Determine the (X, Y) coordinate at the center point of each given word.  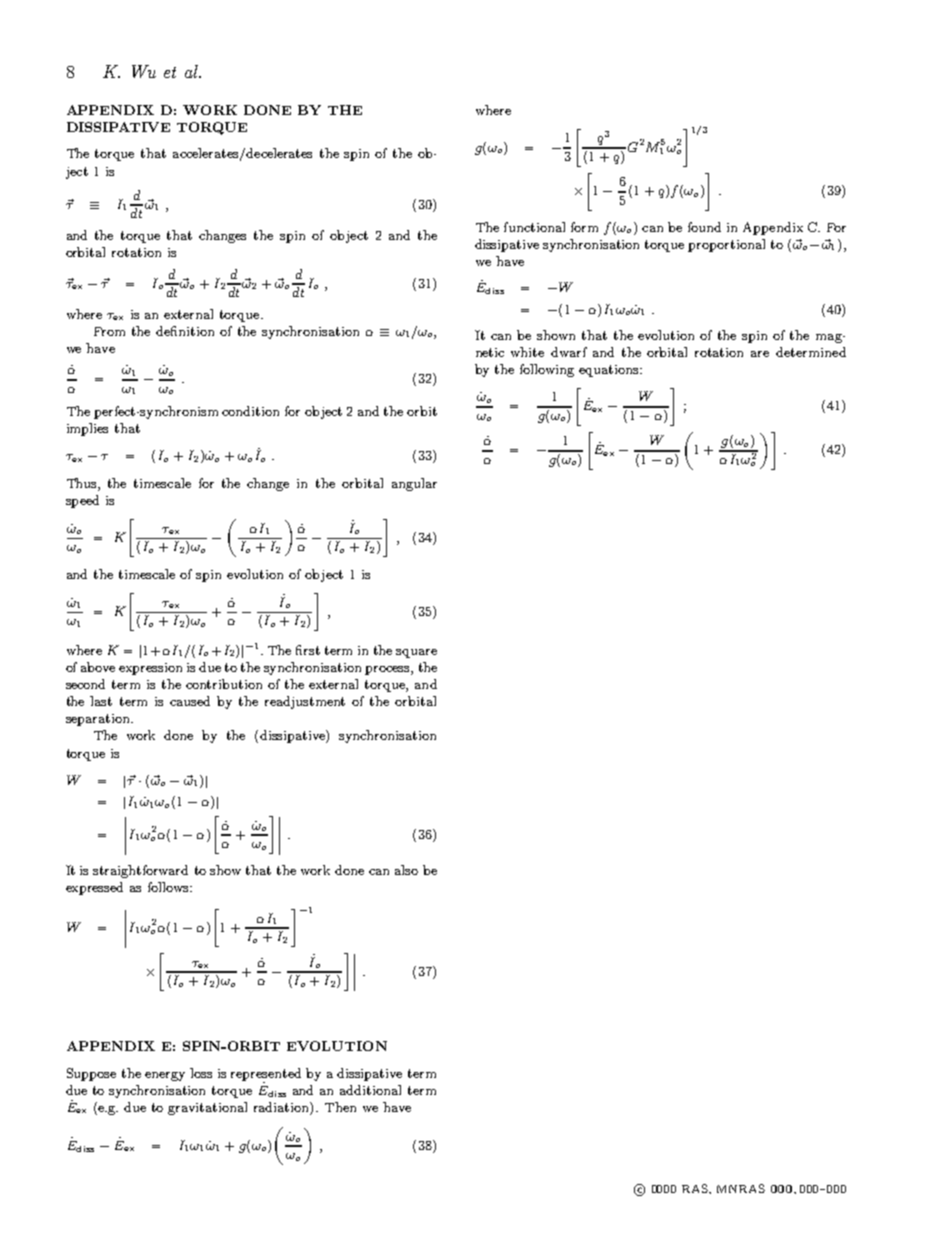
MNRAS (741, 1188)
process (388, 670)
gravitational (207, 1108)
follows (169, 887)
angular (414, 484)
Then (340, 1107)
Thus (83, 483)
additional (370, 1090)
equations (610, 371)
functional (534, 227)
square (416, 653)
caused (190, 701)
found (704, 227)
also (406, 870)
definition (185, 331)
